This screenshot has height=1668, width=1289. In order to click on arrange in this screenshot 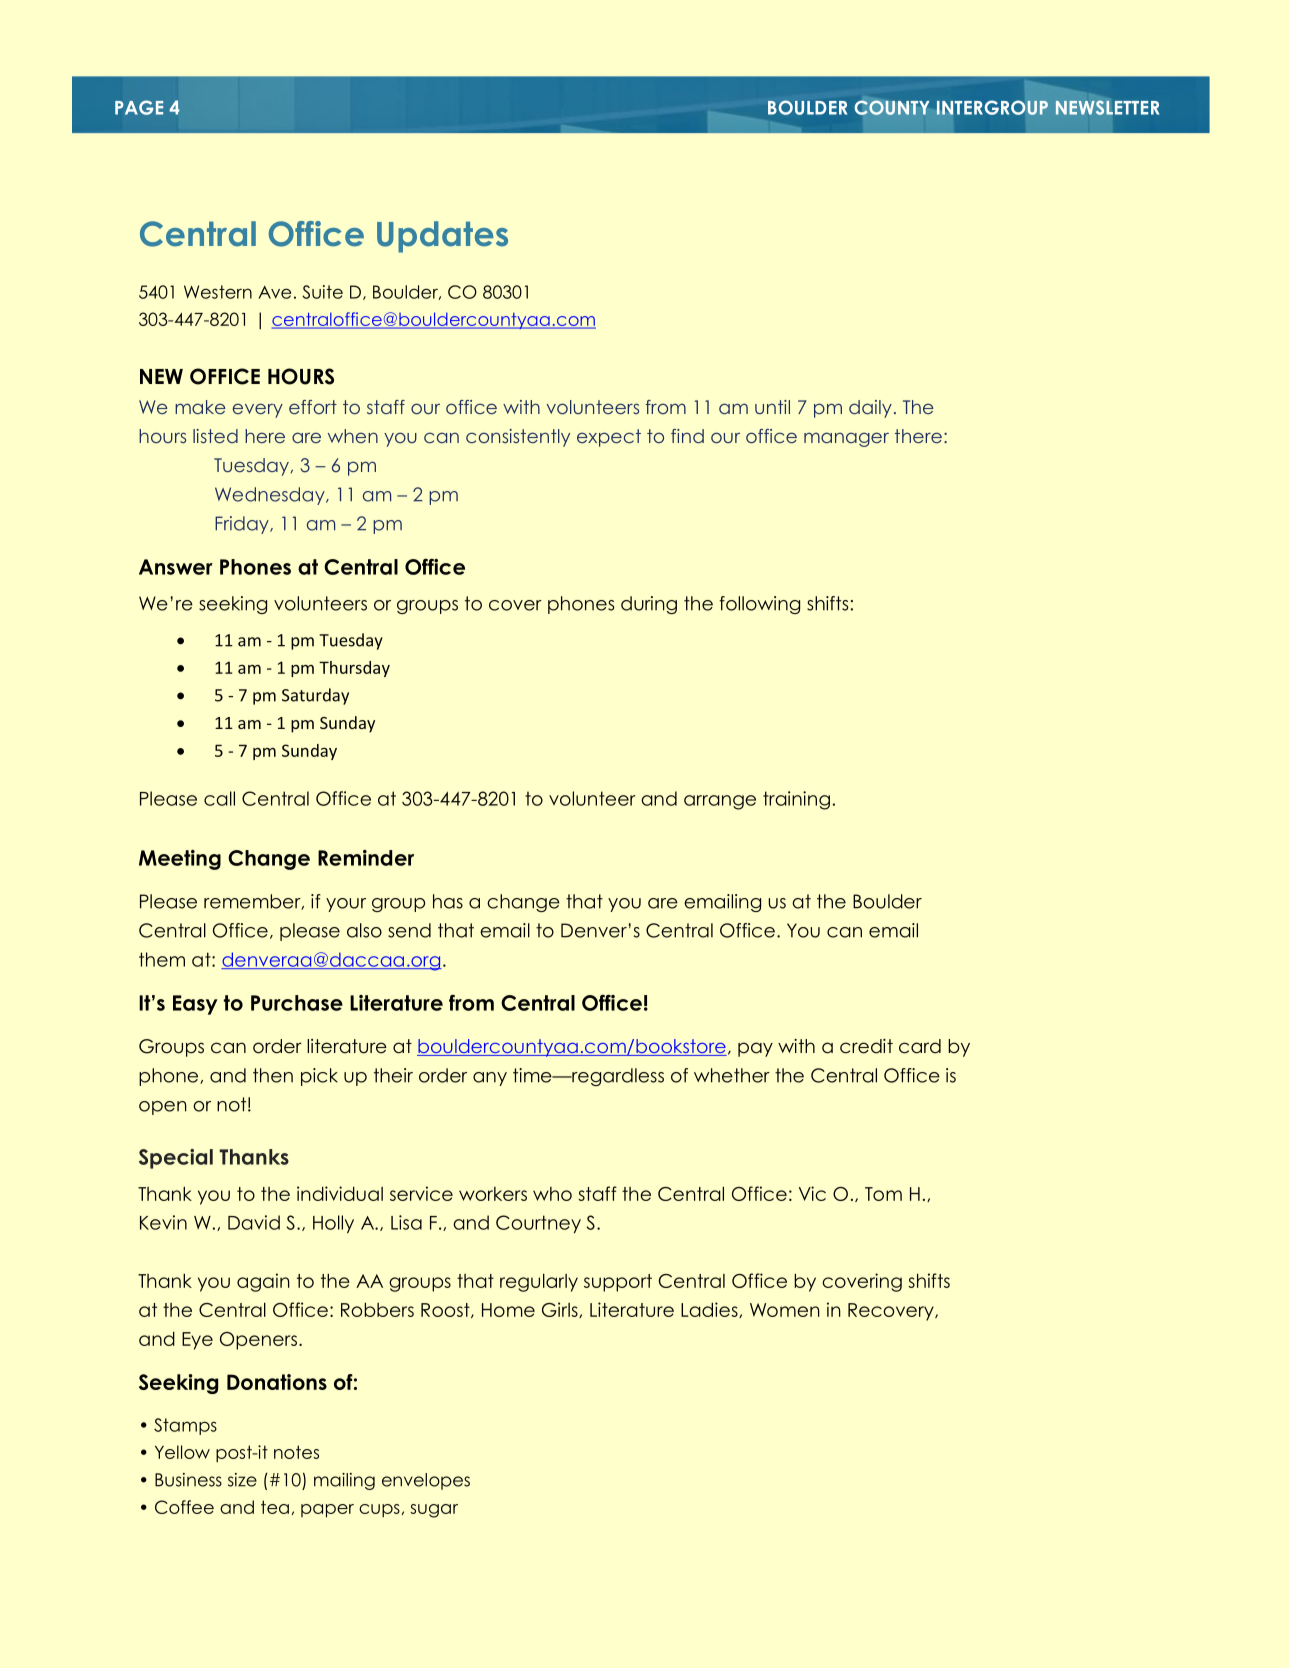, I will do `click(720, 802)`.
